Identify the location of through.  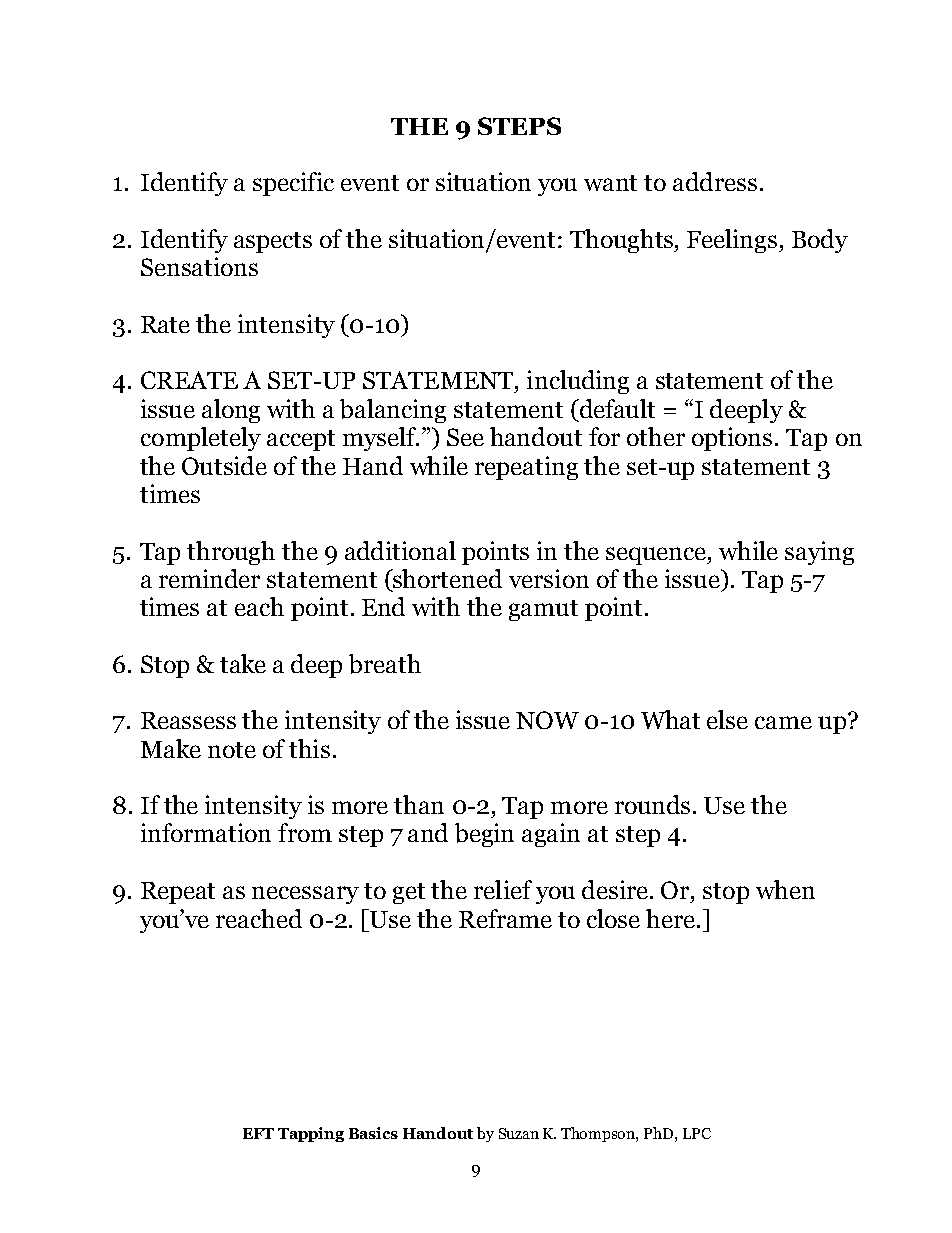
(231, 553).
